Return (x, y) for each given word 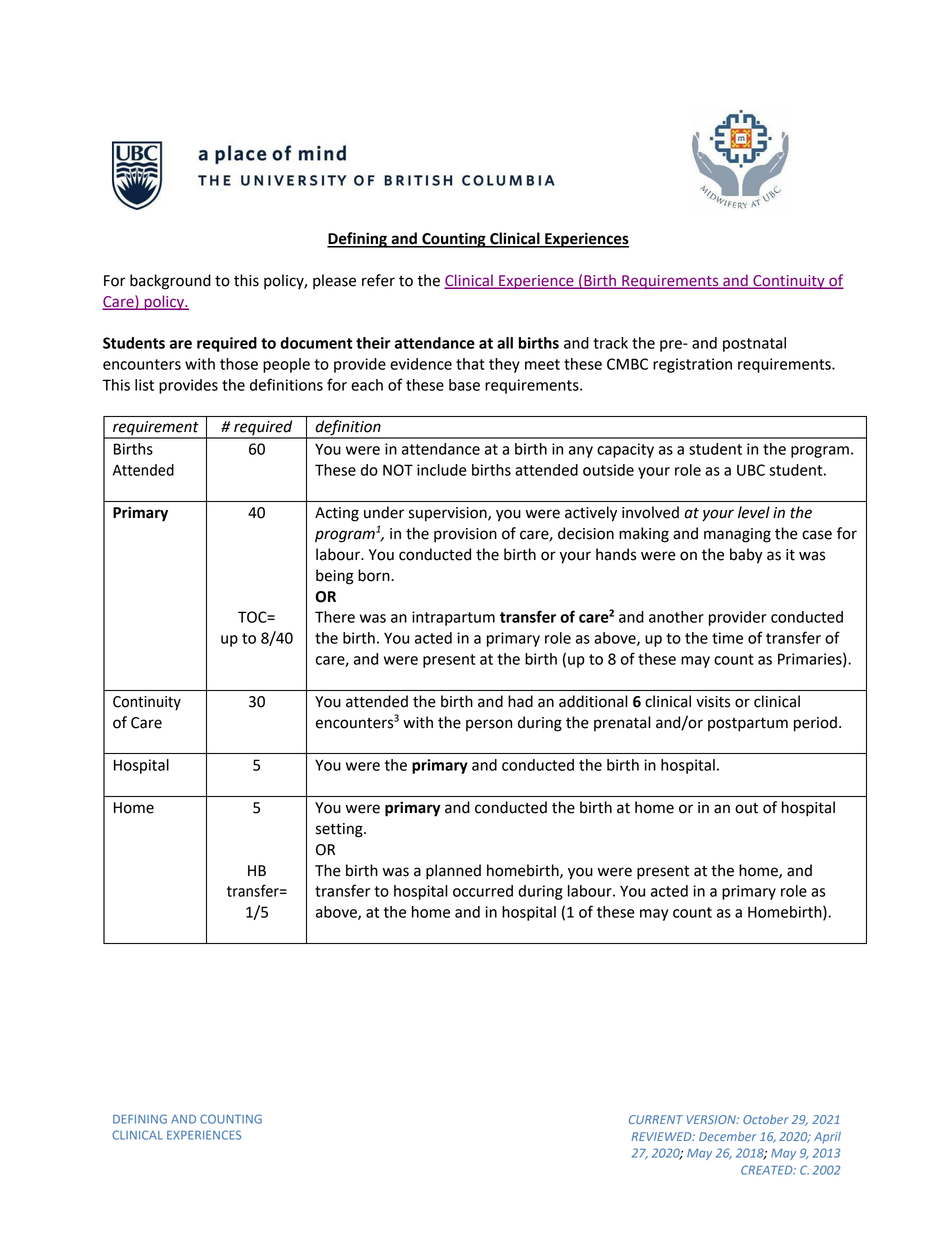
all (505, 343)
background (170, 282)
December (727, 1136)
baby (746, 556)
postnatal (754, 344)
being (335, 577)
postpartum (748, 725)
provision (465, 535)
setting (340, 830)
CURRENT (656, 1119)
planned (453, 872)
